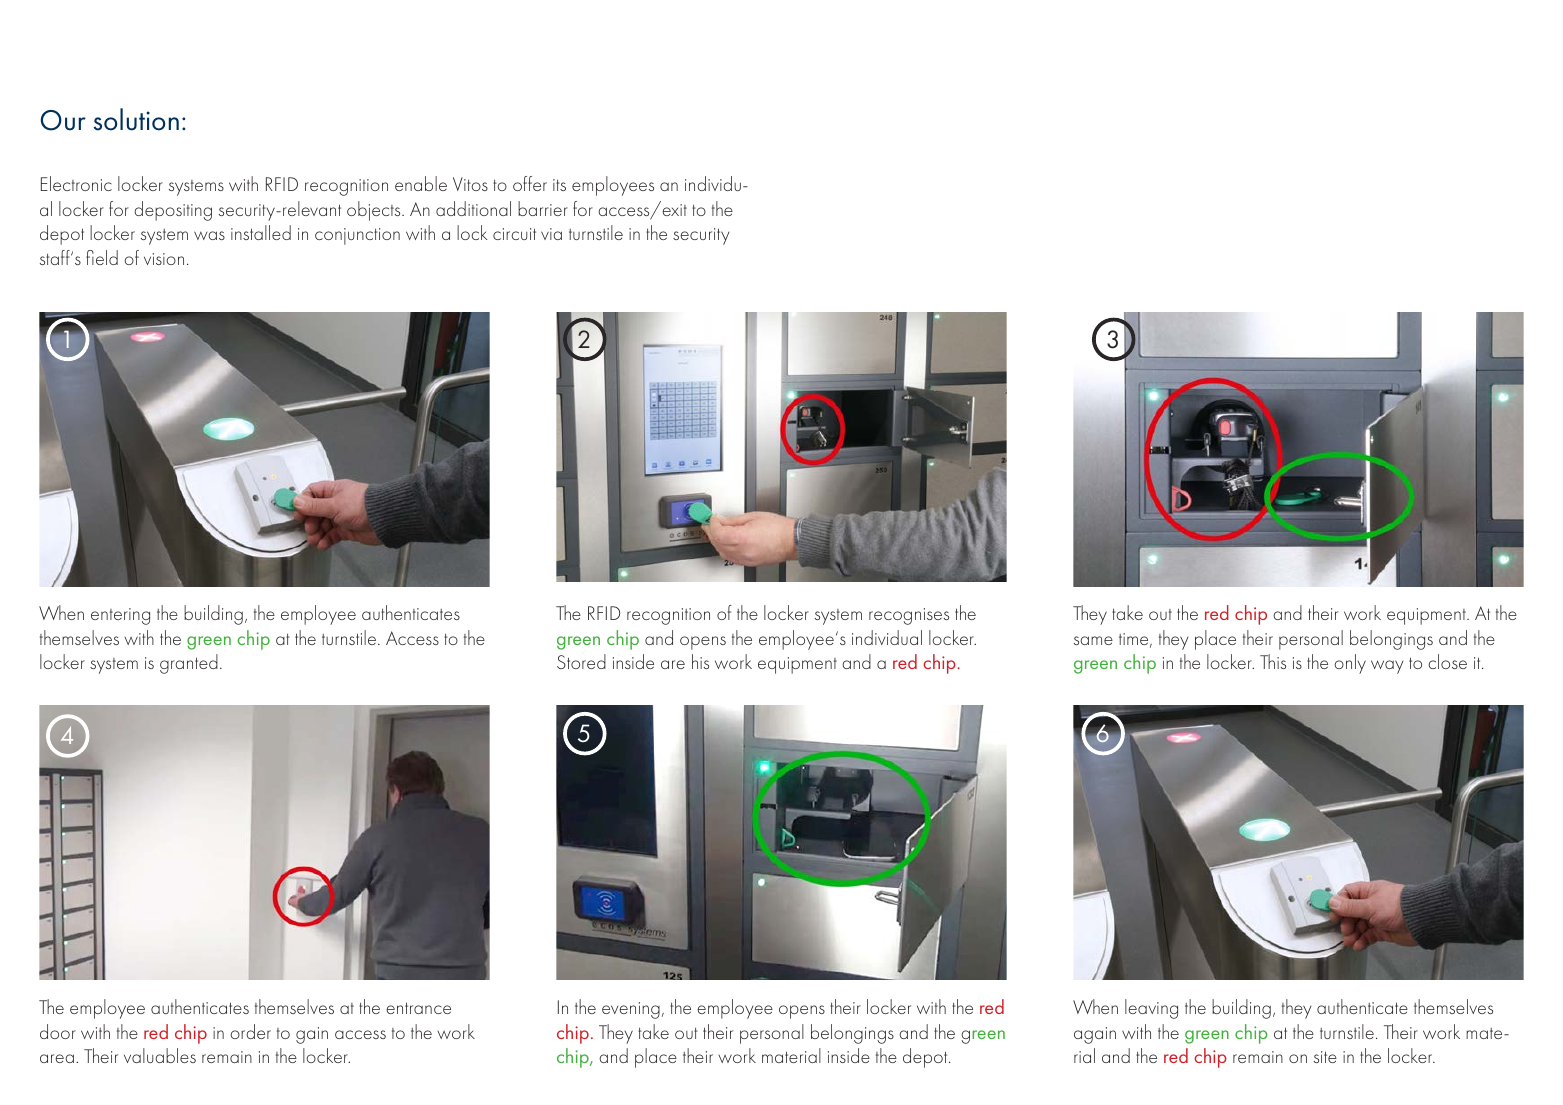 The width and height of the screenshot is (1563, 1105). I want to click on vision, so click(164, 259).
